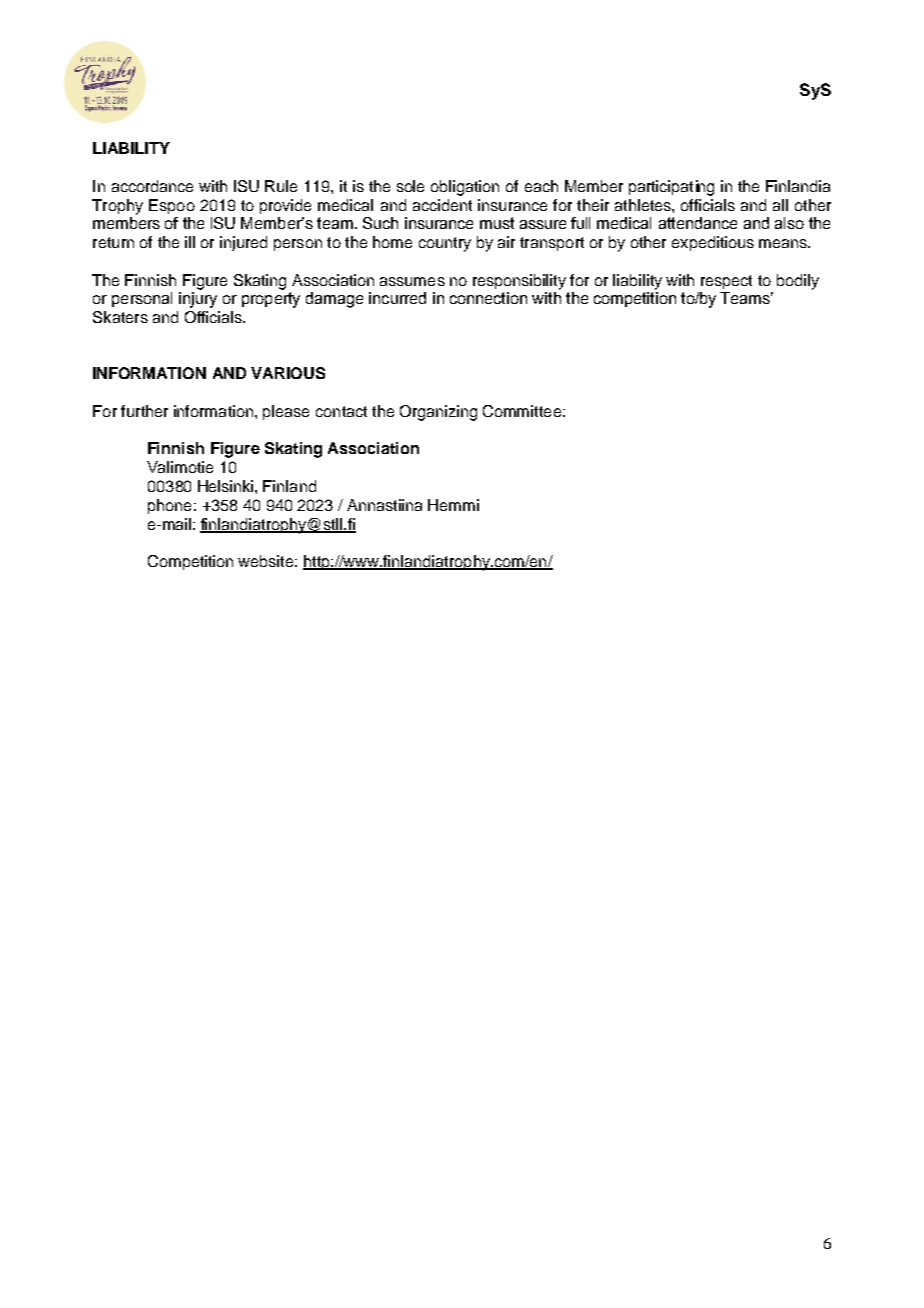 The image size is (924, 1308). Describe the element at coordinates (120, 317) in the image. I see `Skaters` at that location.
